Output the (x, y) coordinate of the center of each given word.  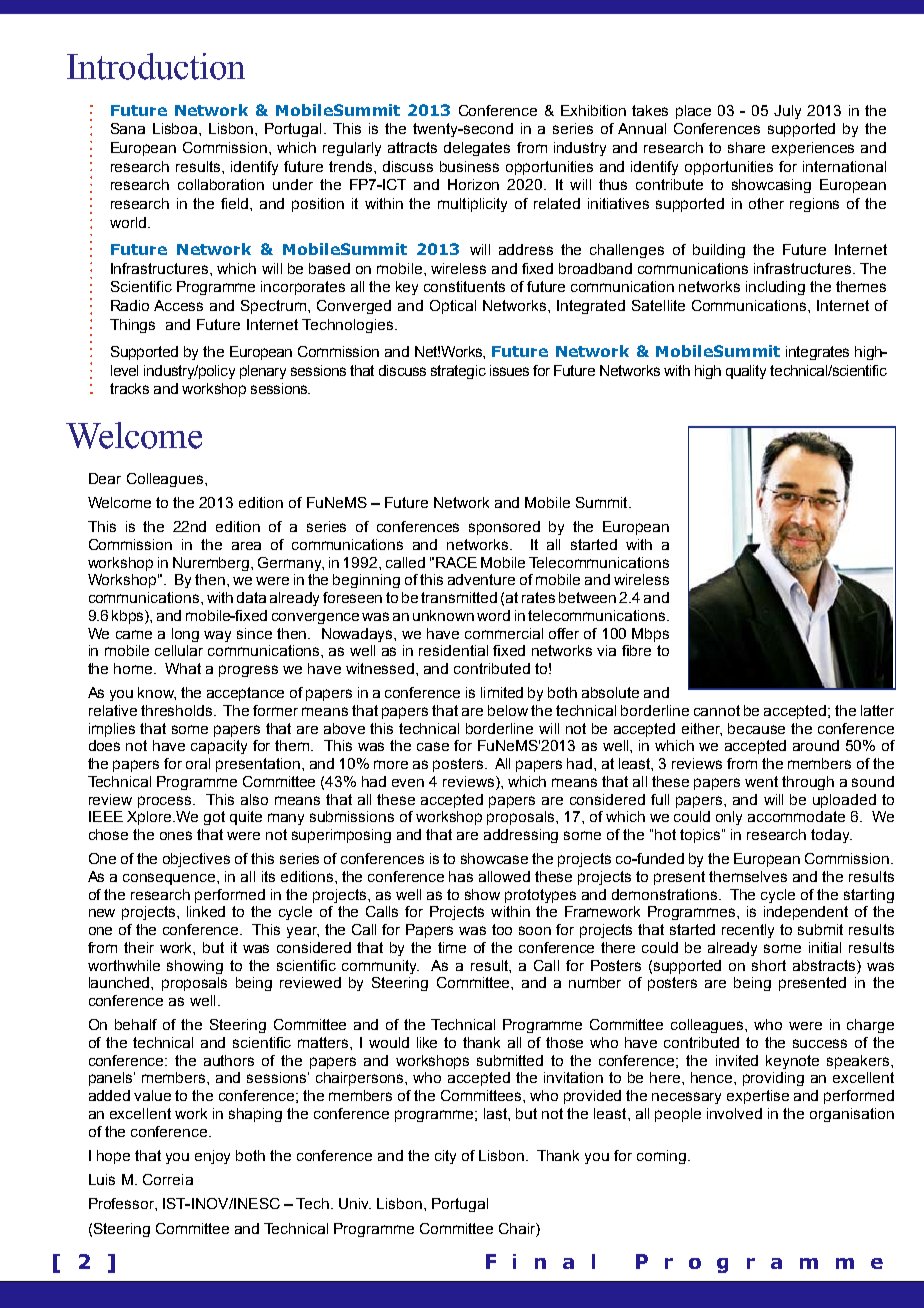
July (787, 112)
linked (206, 911)
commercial (504, 633)
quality (746, 372)
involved (734, 1113)
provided (592, 1097)
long (185, 635)
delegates (477, 149)
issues (509, 370)
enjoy (212, 1157)
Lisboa (176, 128)
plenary (263, 372)
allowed (504, 876)
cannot (717, 710)
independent (806, 913)
